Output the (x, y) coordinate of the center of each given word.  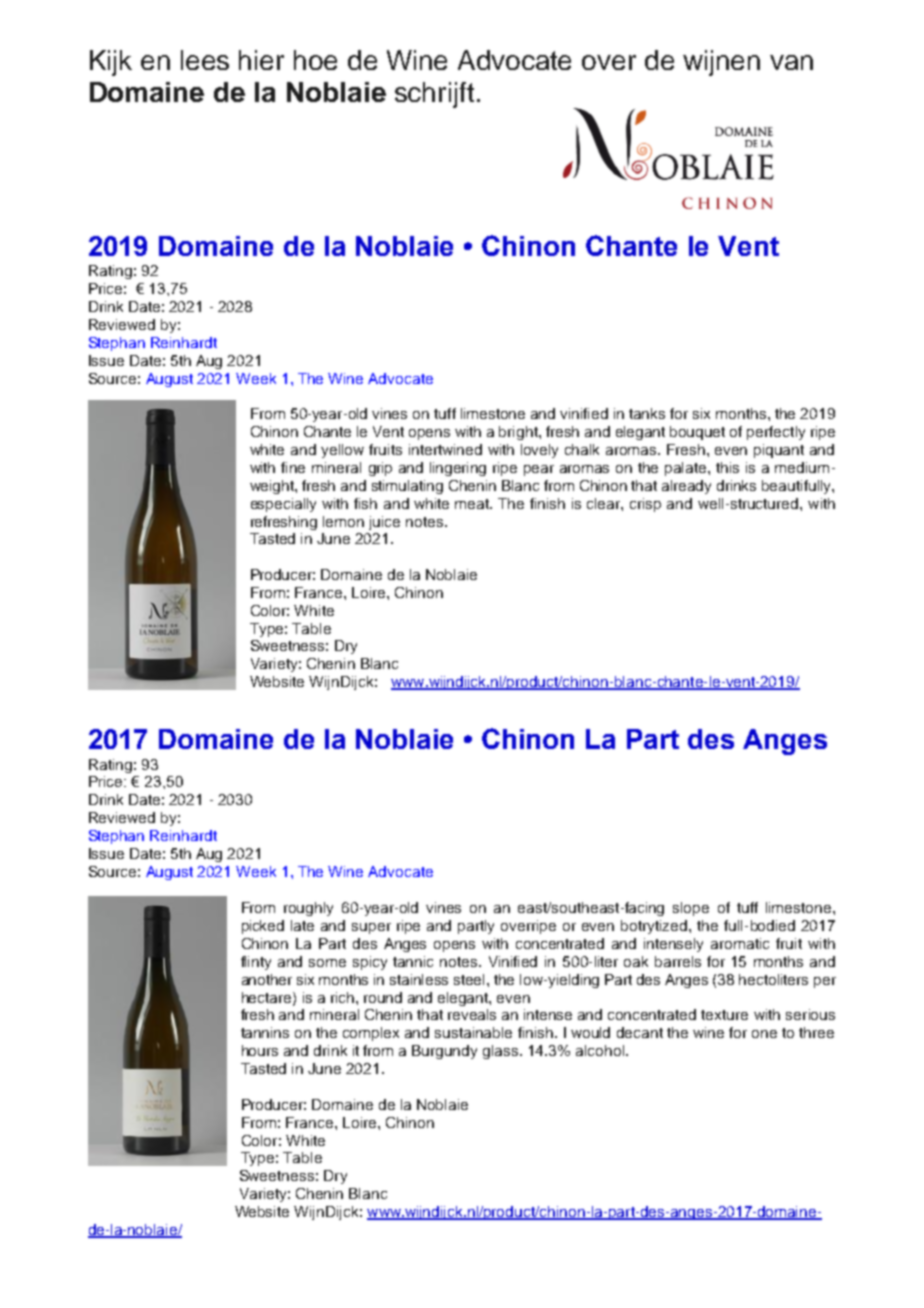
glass (502, 1052)
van (791, 62)
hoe (315, 60)
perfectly (776, 433)
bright (519, 433)
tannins (265, 1032)
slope (691, 909)
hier (261, 60)
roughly (308, 909)
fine (293, 467)
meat (473, 504)
